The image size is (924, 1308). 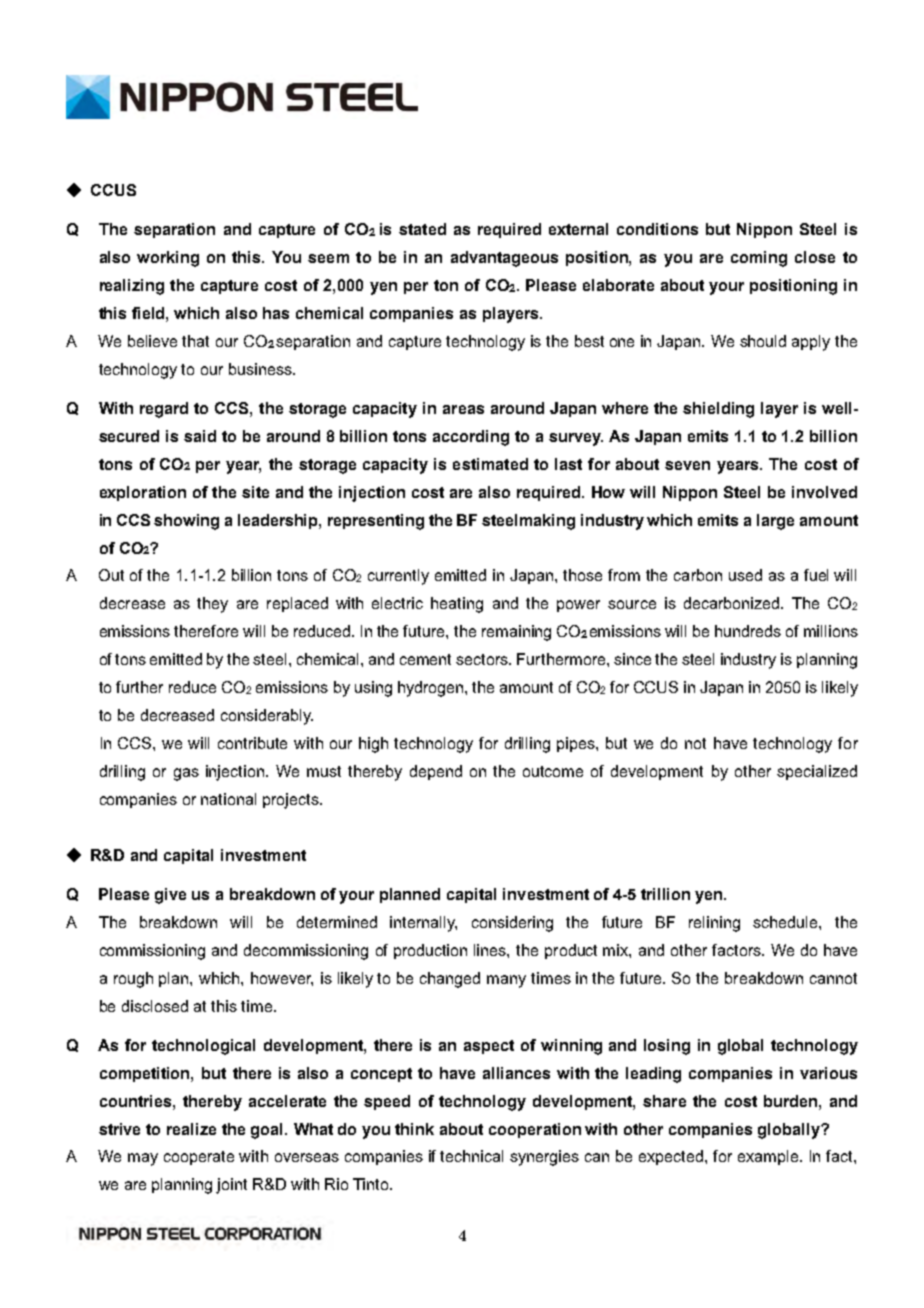 I want to click on working, so click(x=168, y=259).
